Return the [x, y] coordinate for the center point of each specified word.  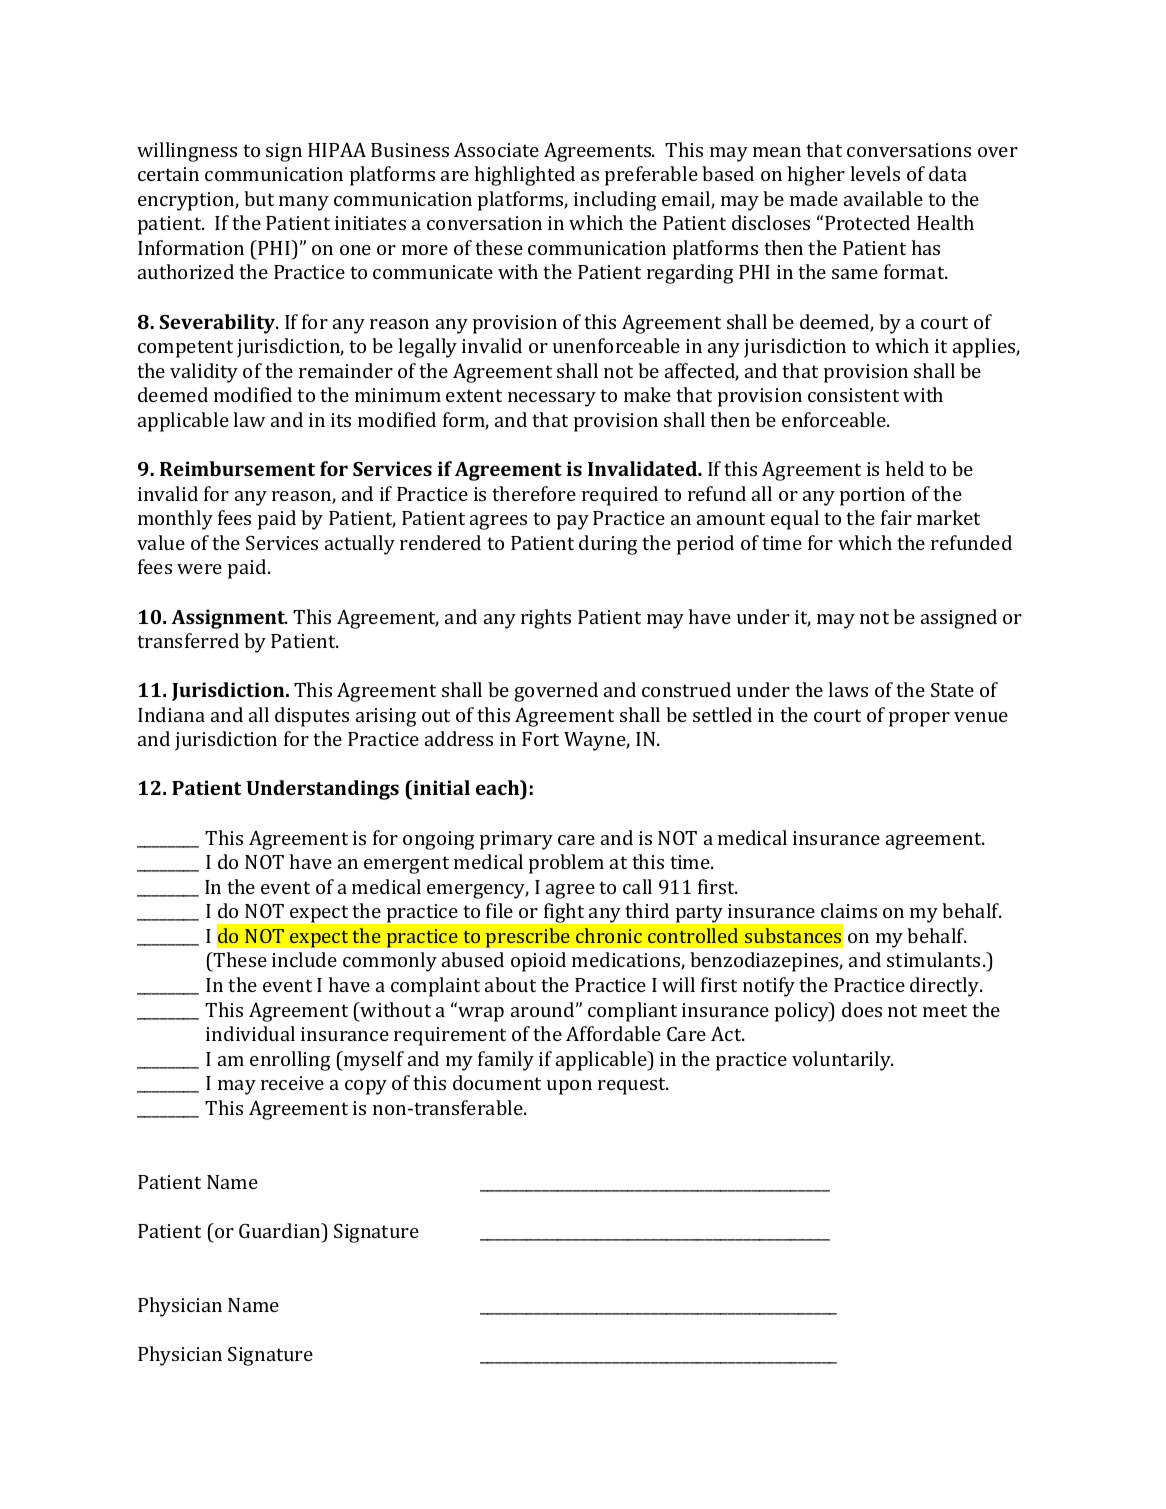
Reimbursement [237, 468]
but [259, 198]
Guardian [281, 1230]
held [904, 468]
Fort [540, 739]
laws [848, 689]
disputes [312, 717]
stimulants [933, 959]
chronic [609, 935]
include [304, 959]
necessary [552, 399]
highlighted [524, 176]
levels [875, 173]
